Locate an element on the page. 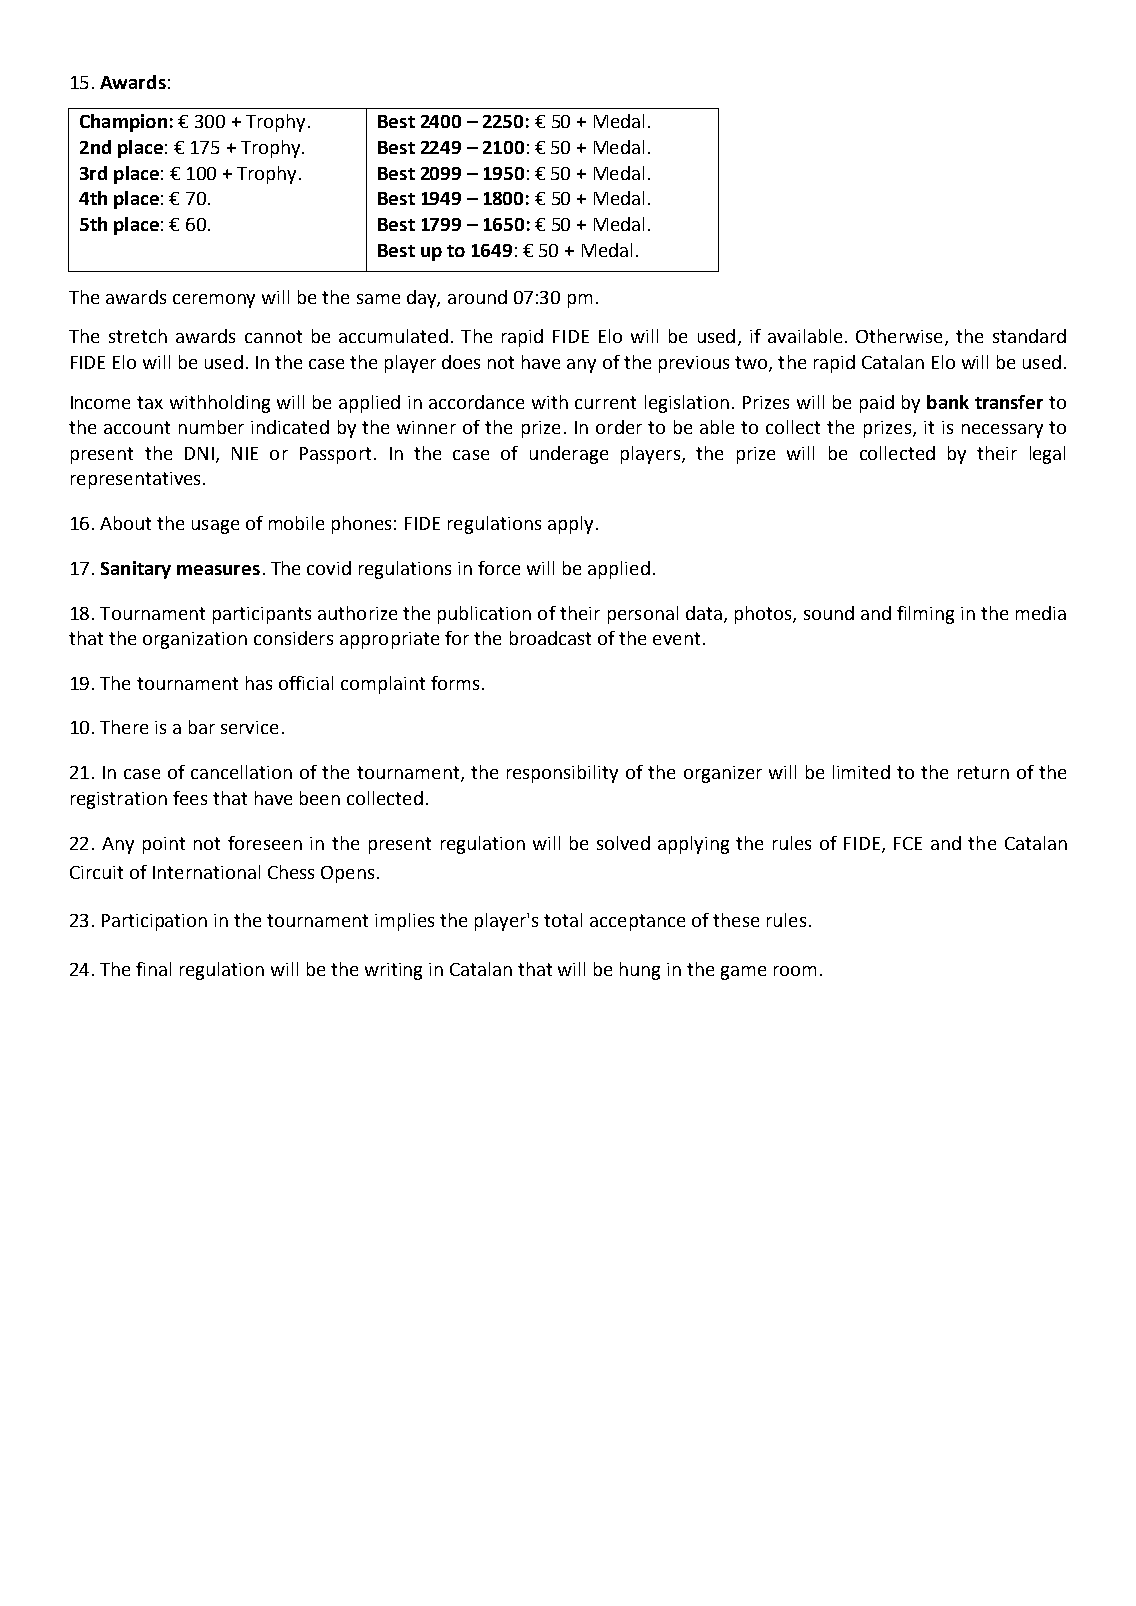 Image resolution: width=1136 pixels, height=1606 pixels. around is located at coordinates (477, 297).
